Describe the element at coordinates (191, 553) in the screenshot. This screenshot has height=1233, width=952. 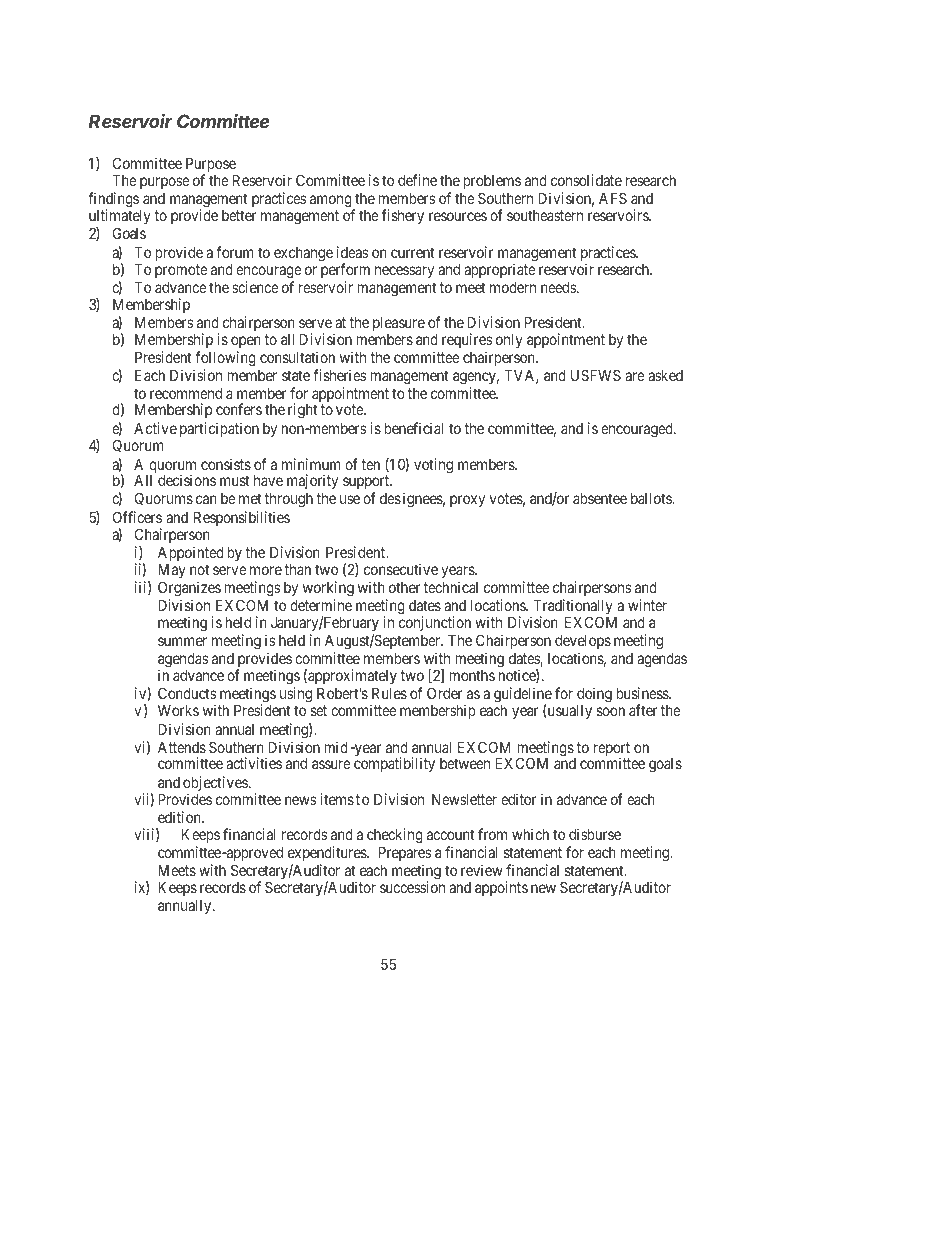
I see `Appointed` at that location.
